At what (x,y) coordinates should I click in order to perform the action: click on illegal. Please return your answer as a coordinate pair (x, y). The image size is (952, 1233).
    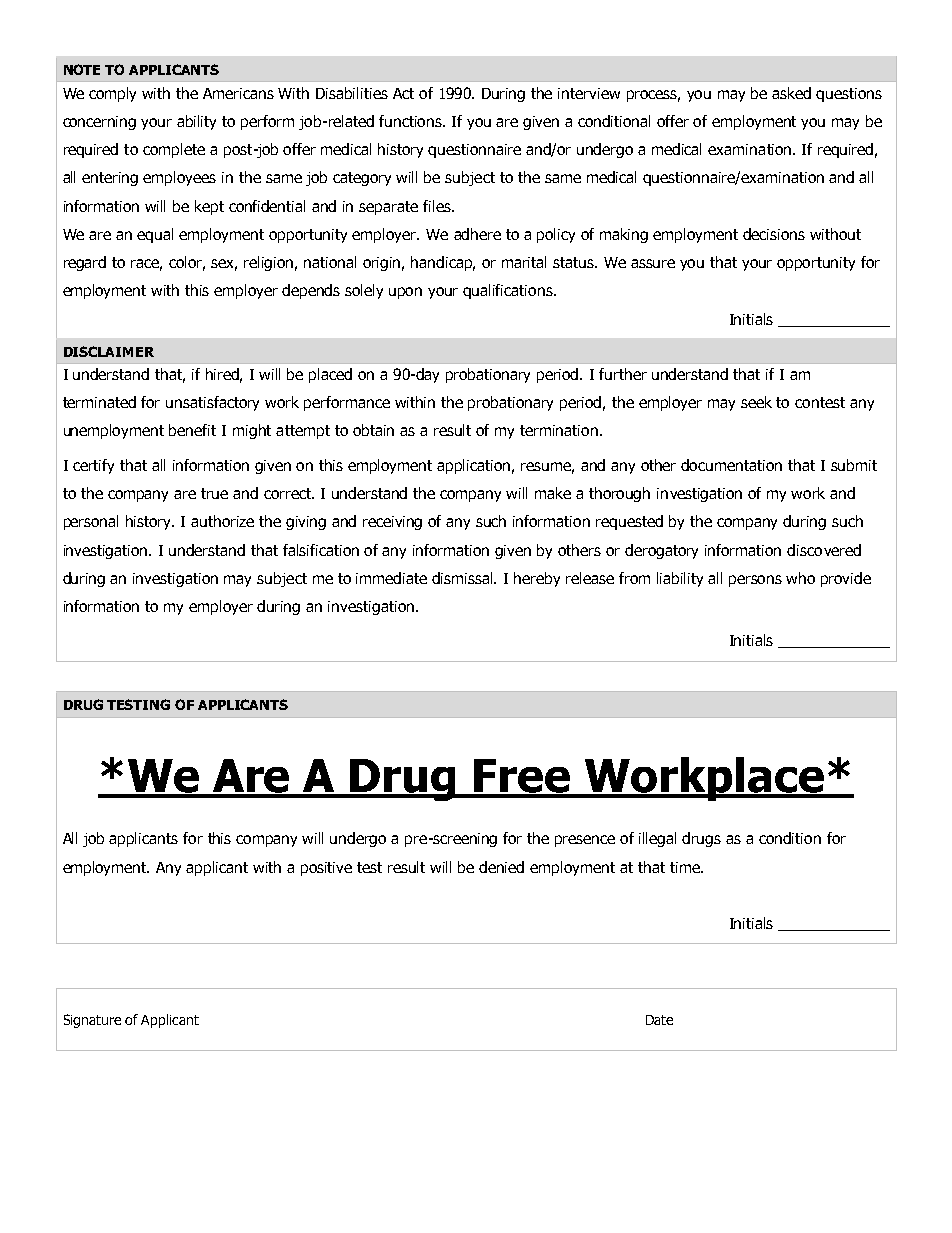
    Looking at the image, I should click on (657, 839).
